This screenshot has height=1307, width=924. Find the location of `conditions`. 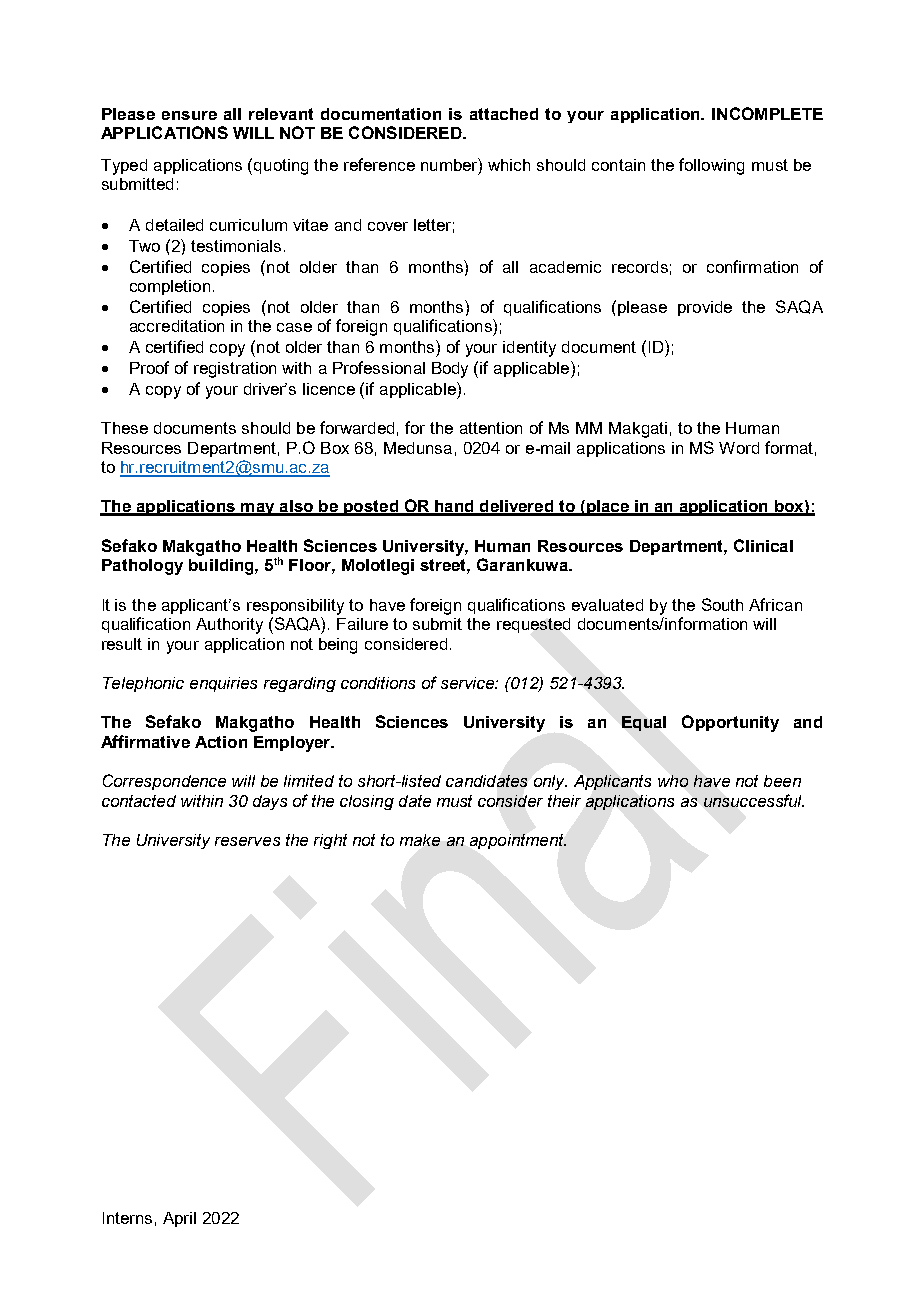

conditions is located at coordinates (378, 683).
